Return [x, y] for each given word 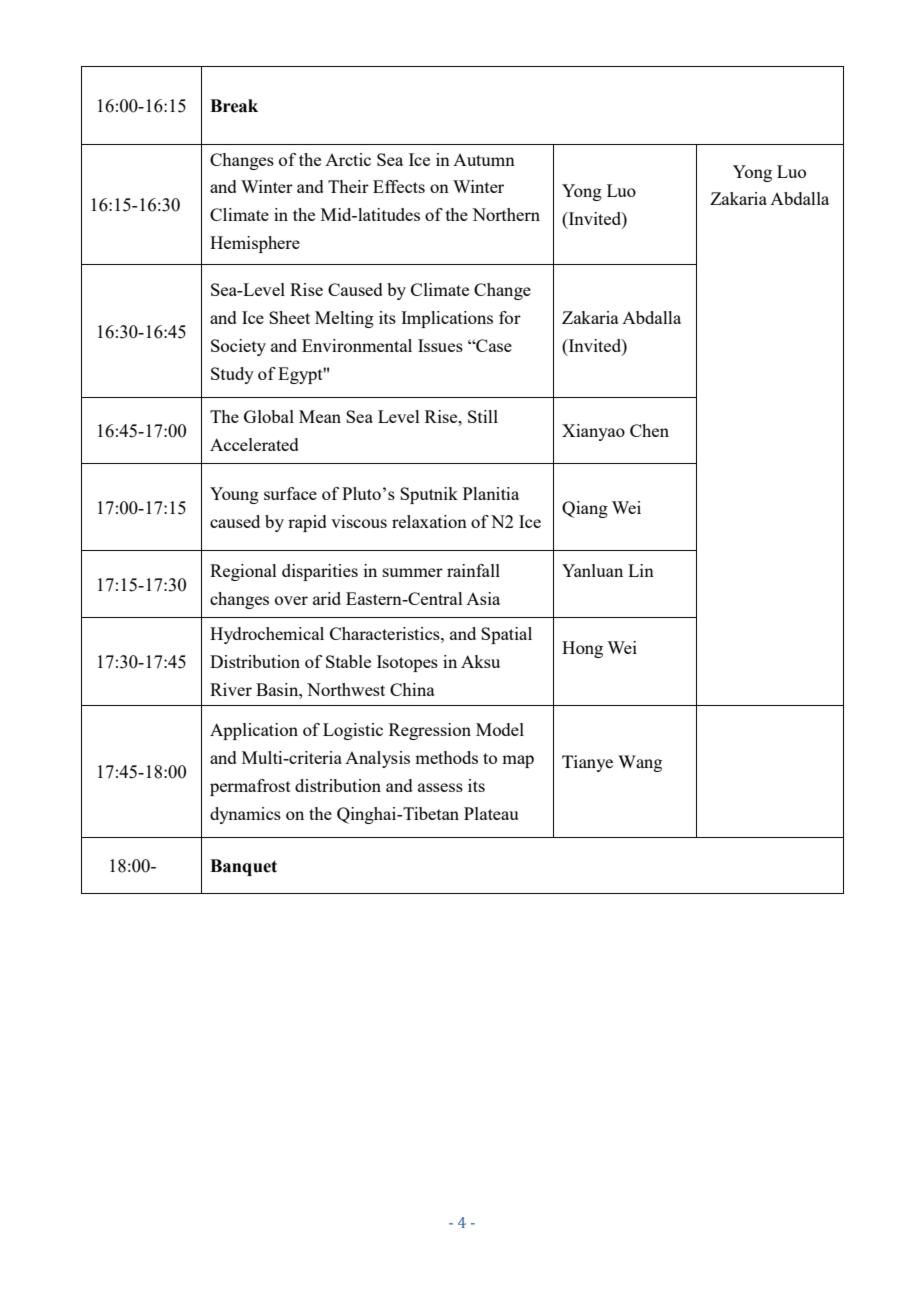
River [231, 689]
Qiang [585, 509]
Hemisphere [255, 244]
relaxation [429, 521]
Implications [447, 319]
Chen [649, 430]
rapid [307, 523]
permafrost [250, 787]
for [510, 317]
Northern [506, 214]
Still [483, 416]
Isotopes [407, 663]
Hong [582, 649]
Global [269, 416]
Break [234, 106]
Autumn [484, 160]
